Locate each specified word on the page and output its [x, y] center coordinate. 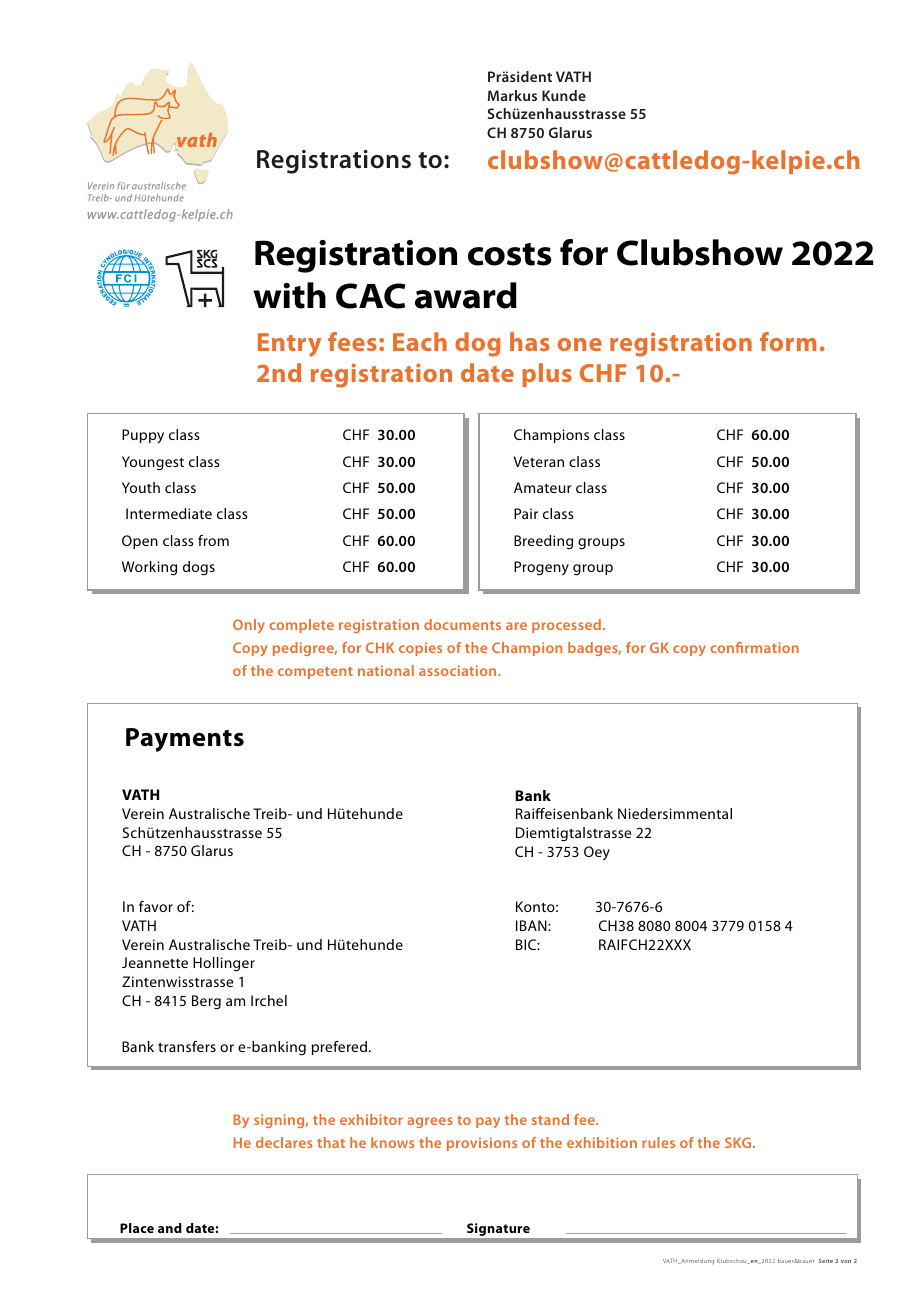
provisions [482, 1144]
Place [137, 1228]
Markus [512, 95]
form [788, 341]
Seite [826, 1261]
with [289, 295]
